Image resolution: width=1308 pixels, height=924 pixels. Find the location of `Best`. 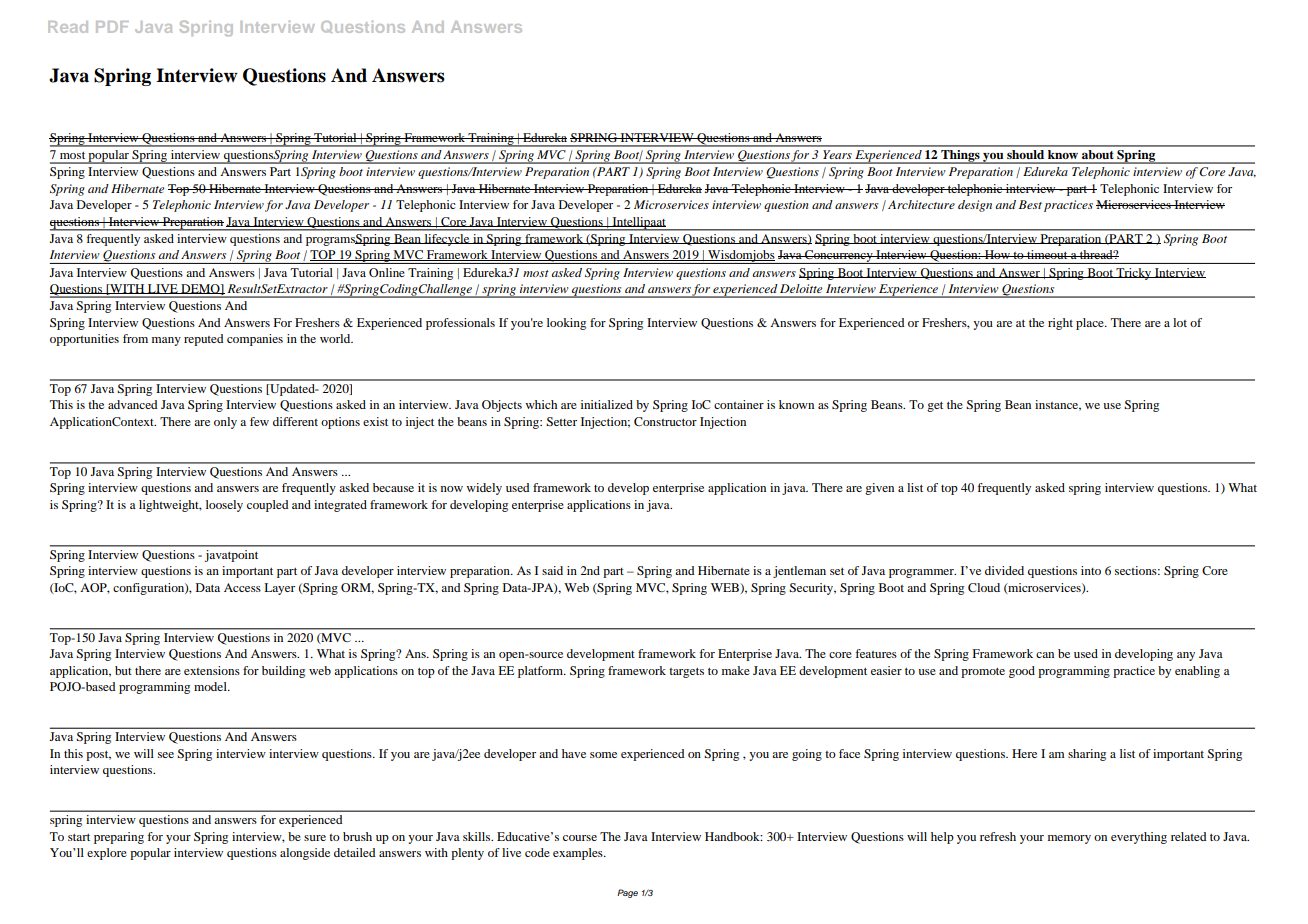

Best is located at coordinates (1030, 204).
